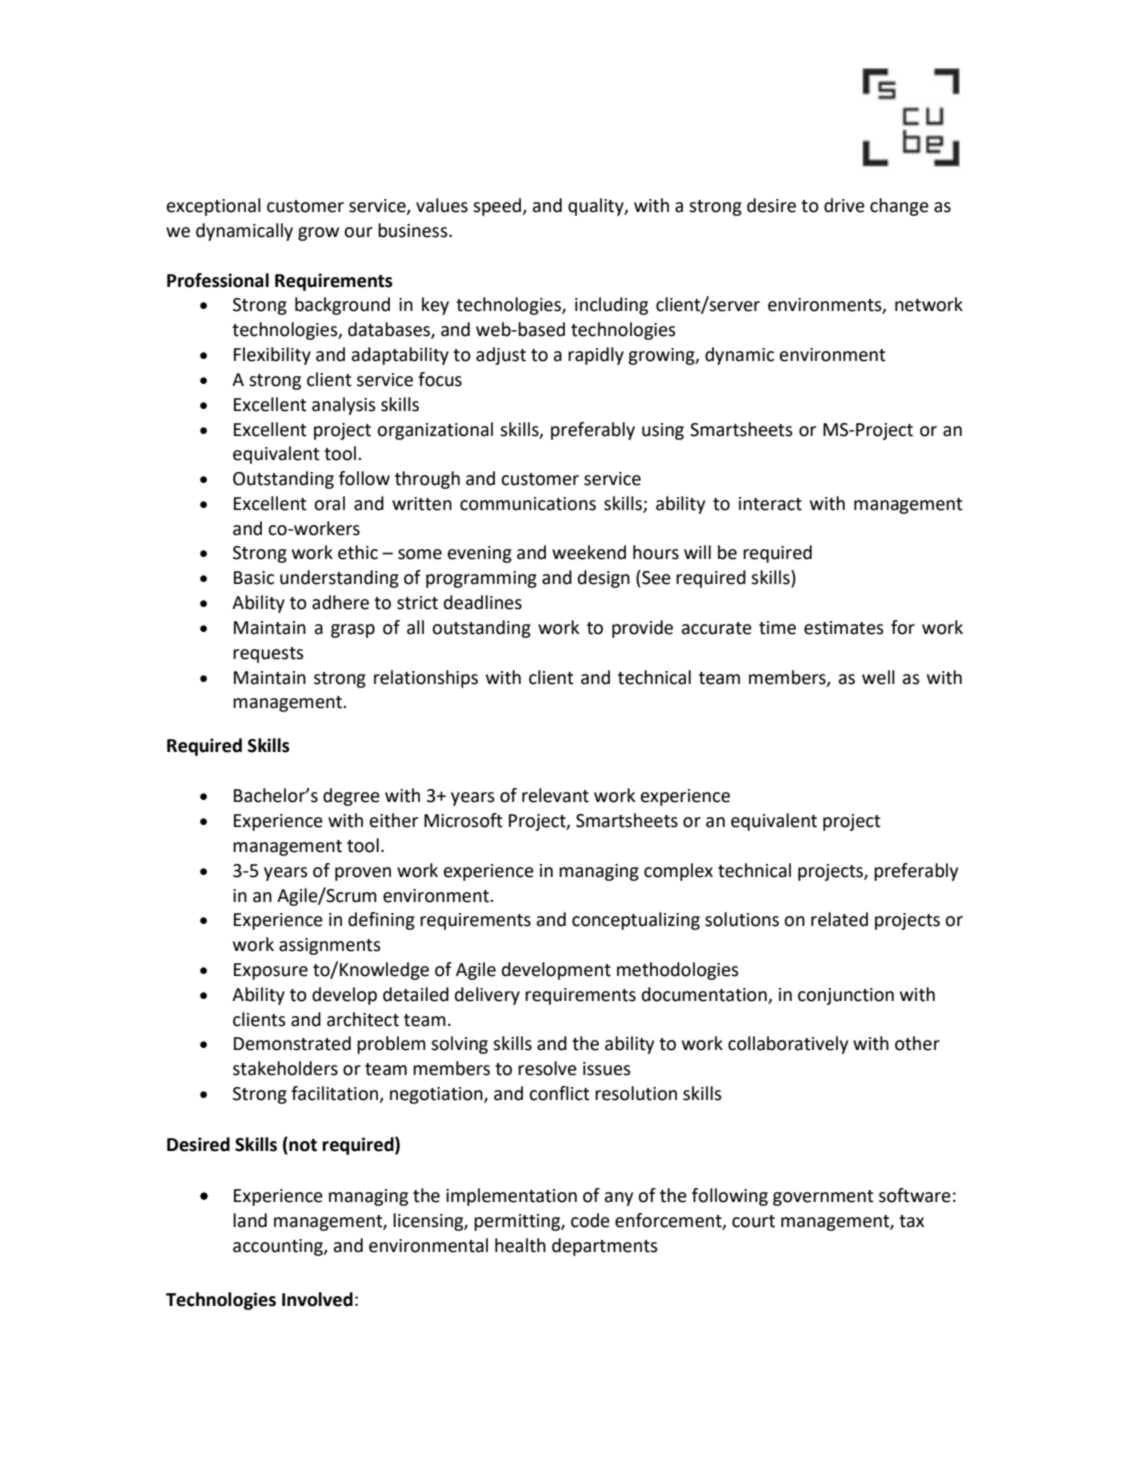 Image resolution: width=1130 pixels, height=1463 pixels. I want to click on drive, so click(844, 205).
